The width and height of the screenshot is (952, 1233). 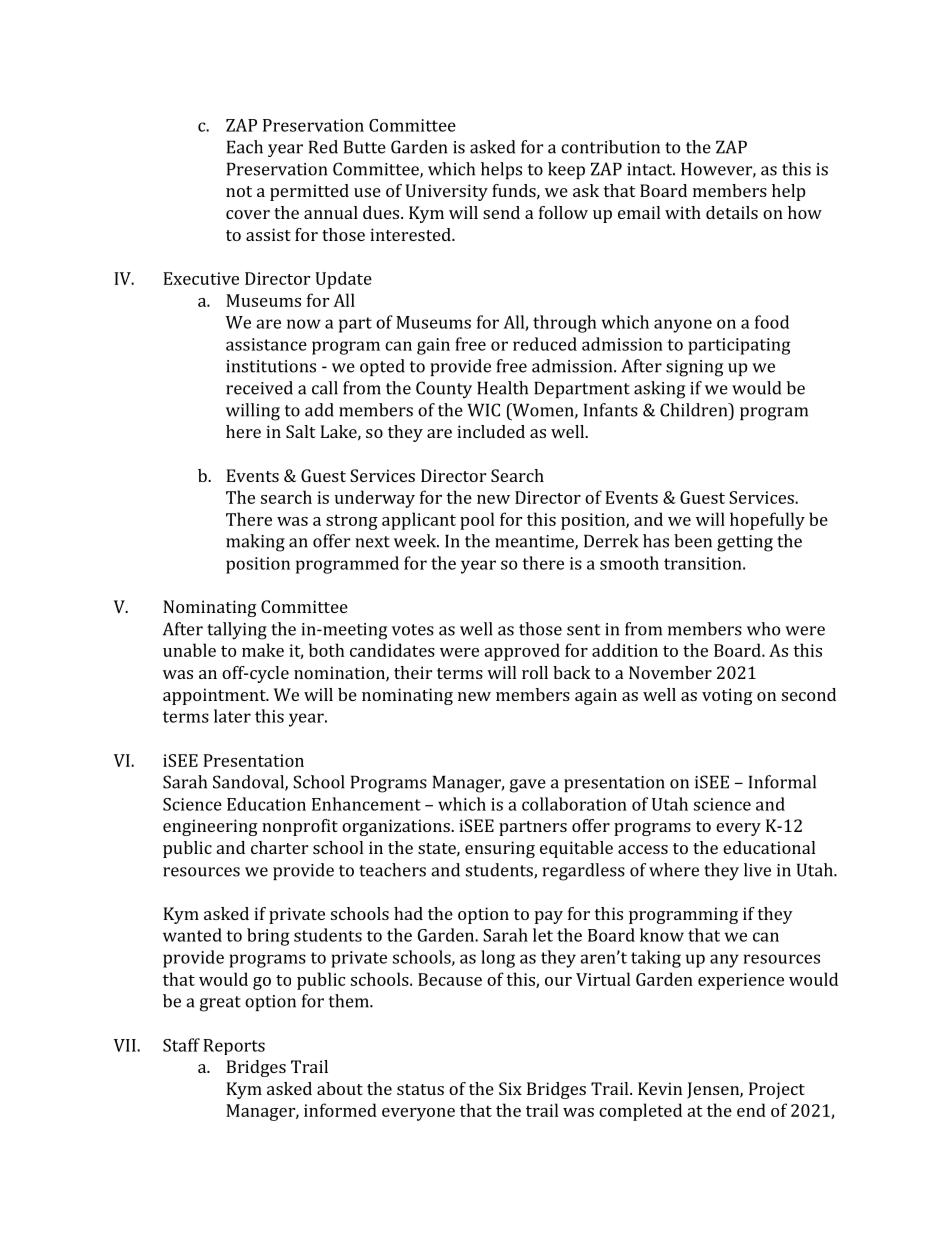 What do you see at coordinates (237, 631) in the screenshot?
I see `tallying` at bounding box center [237, 631].
